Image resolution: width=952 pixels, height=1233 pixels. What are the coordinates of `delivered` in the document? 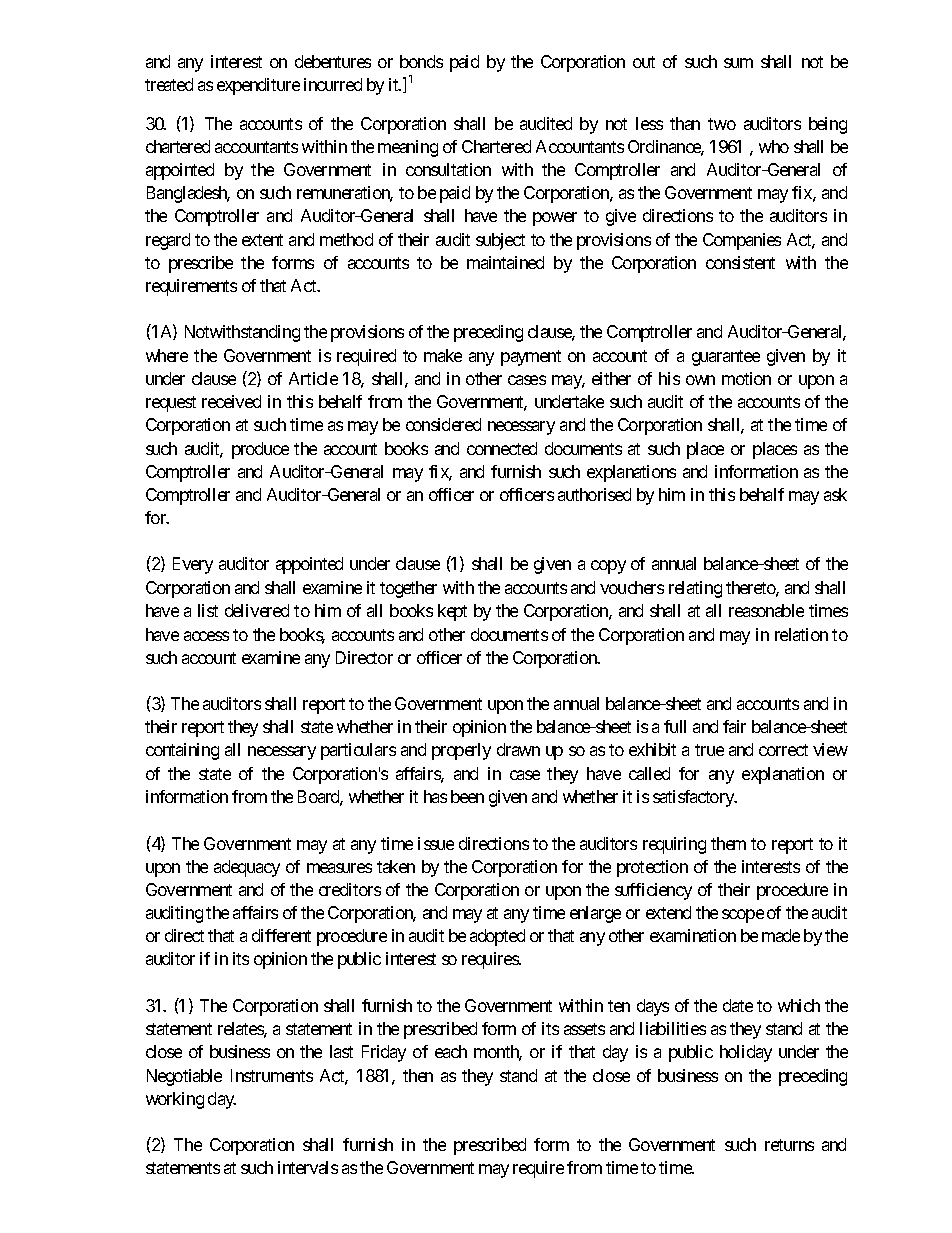 It's located at (257, 610).
